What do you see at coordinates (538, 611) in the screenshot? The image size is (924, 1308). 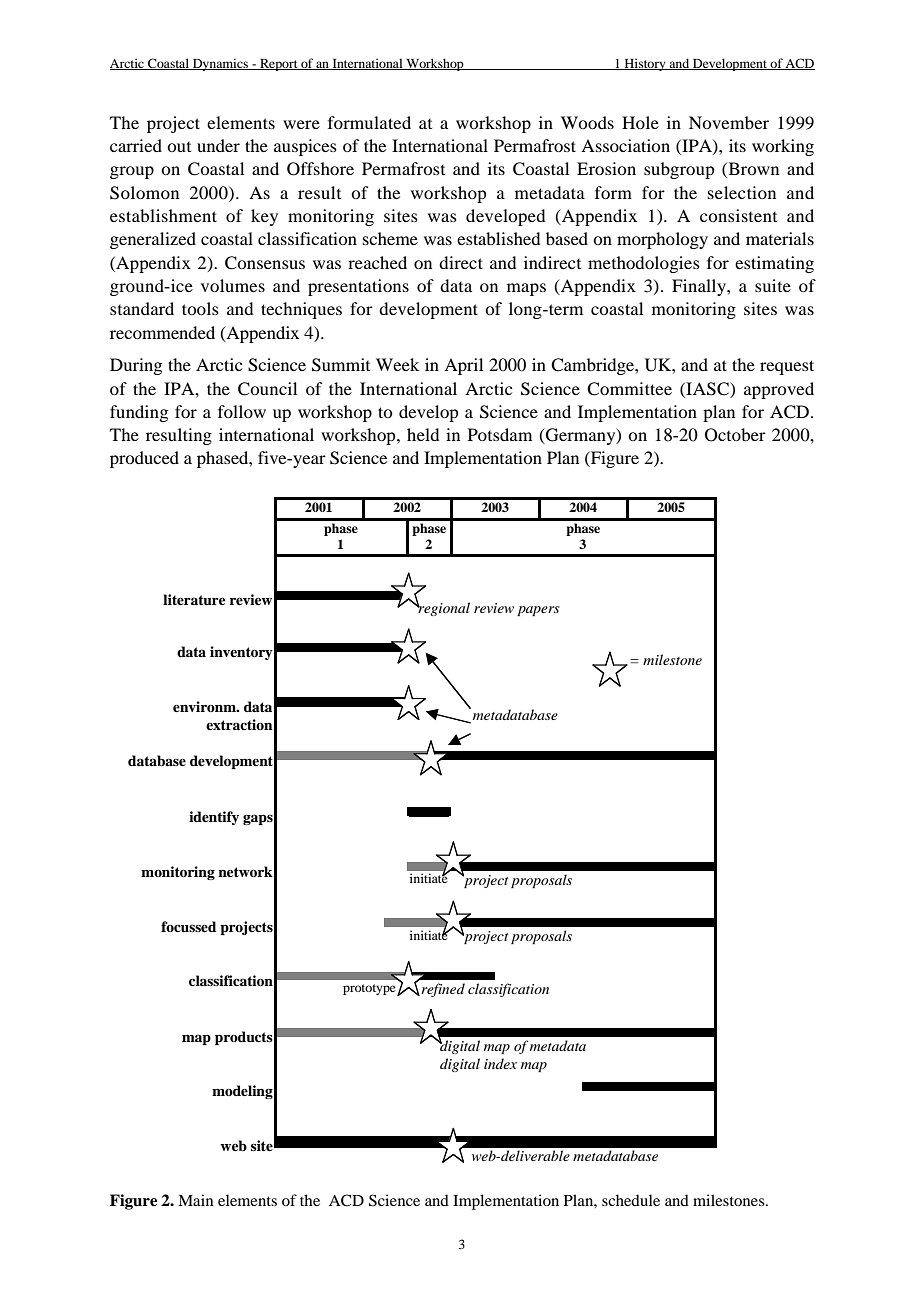 I see `papers` at bounding box center [538, 611].
